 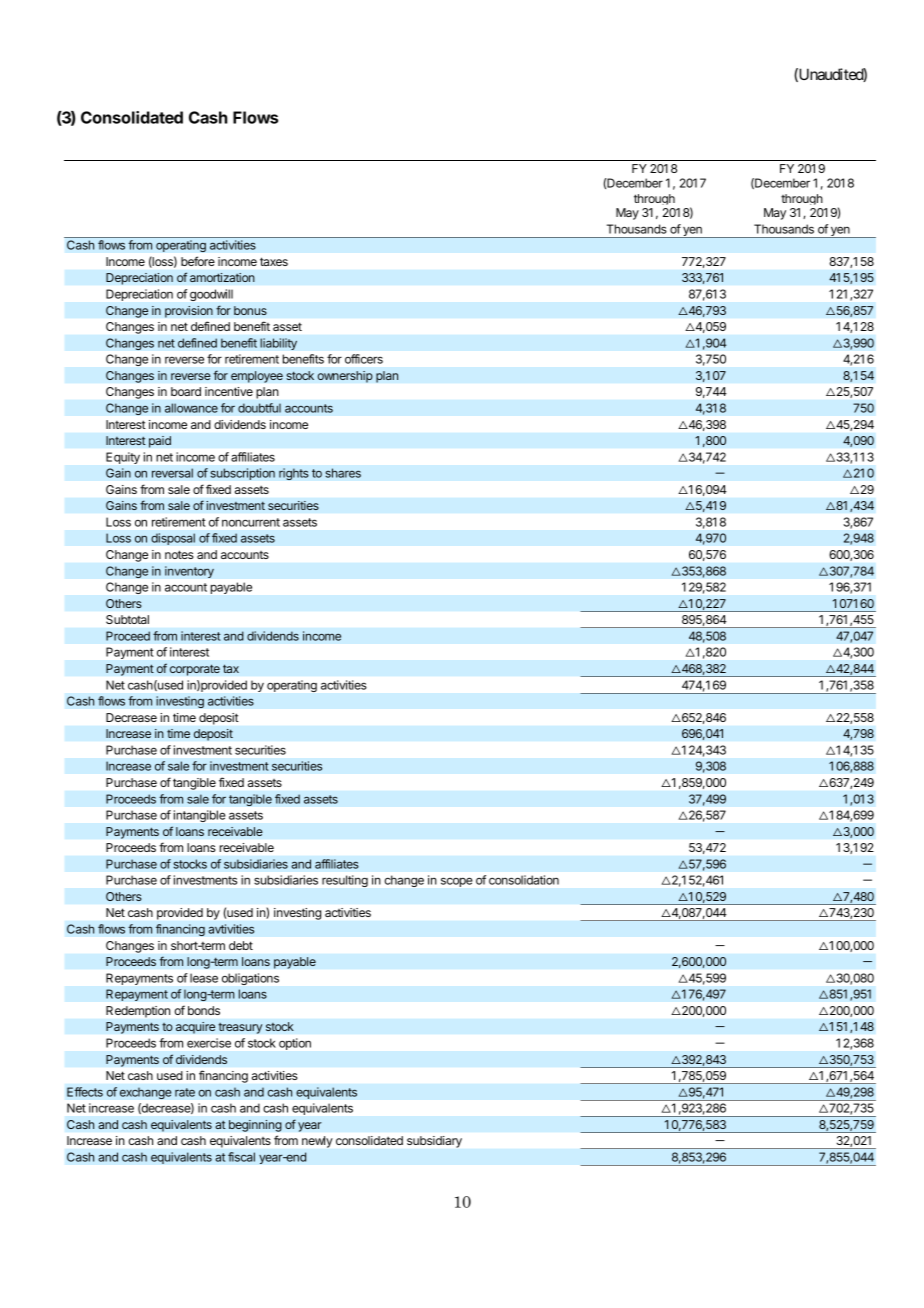 I want to click on officers, so click(x=364, y=359).
